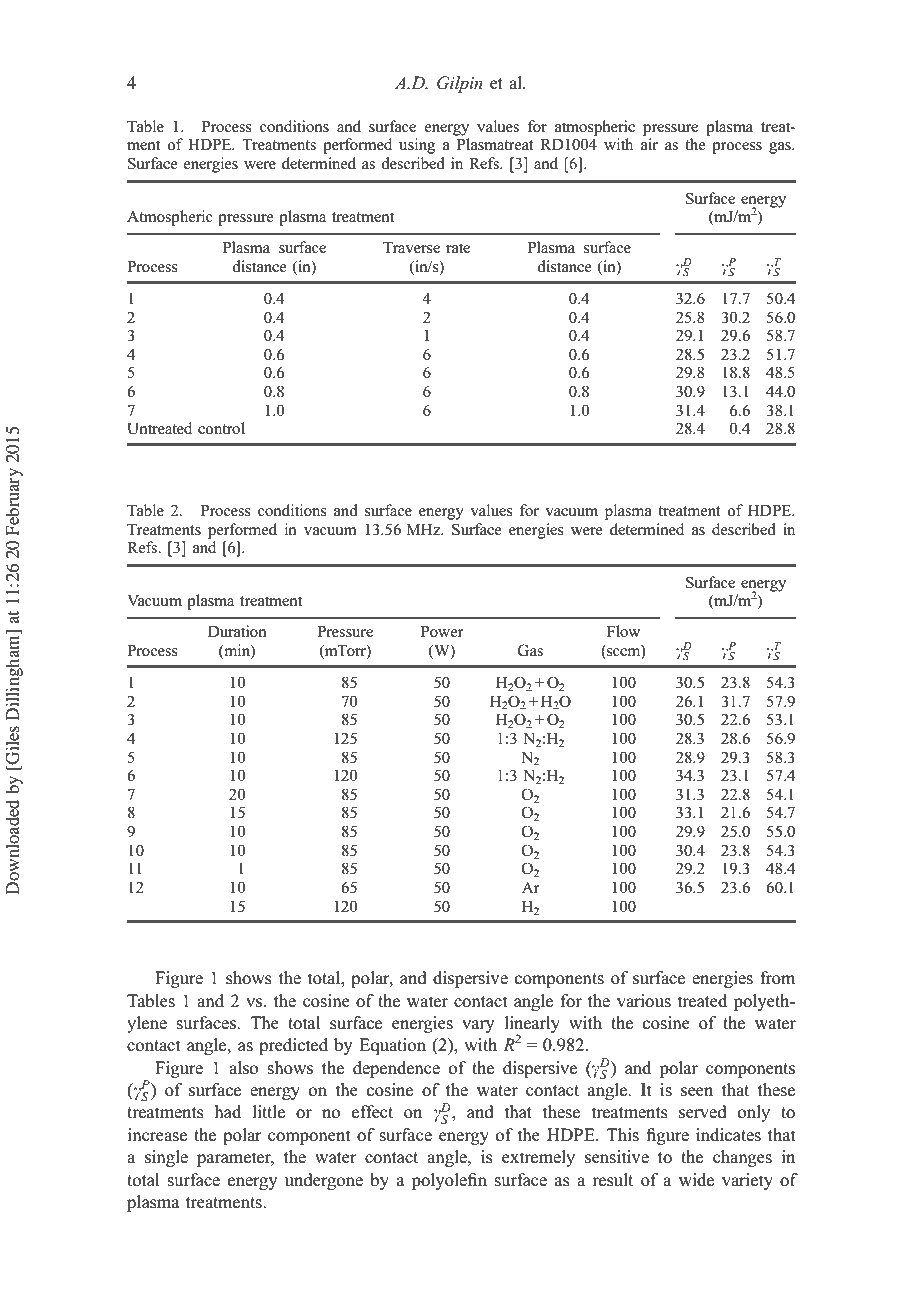  I want to click on Power, so click(442, 632).
